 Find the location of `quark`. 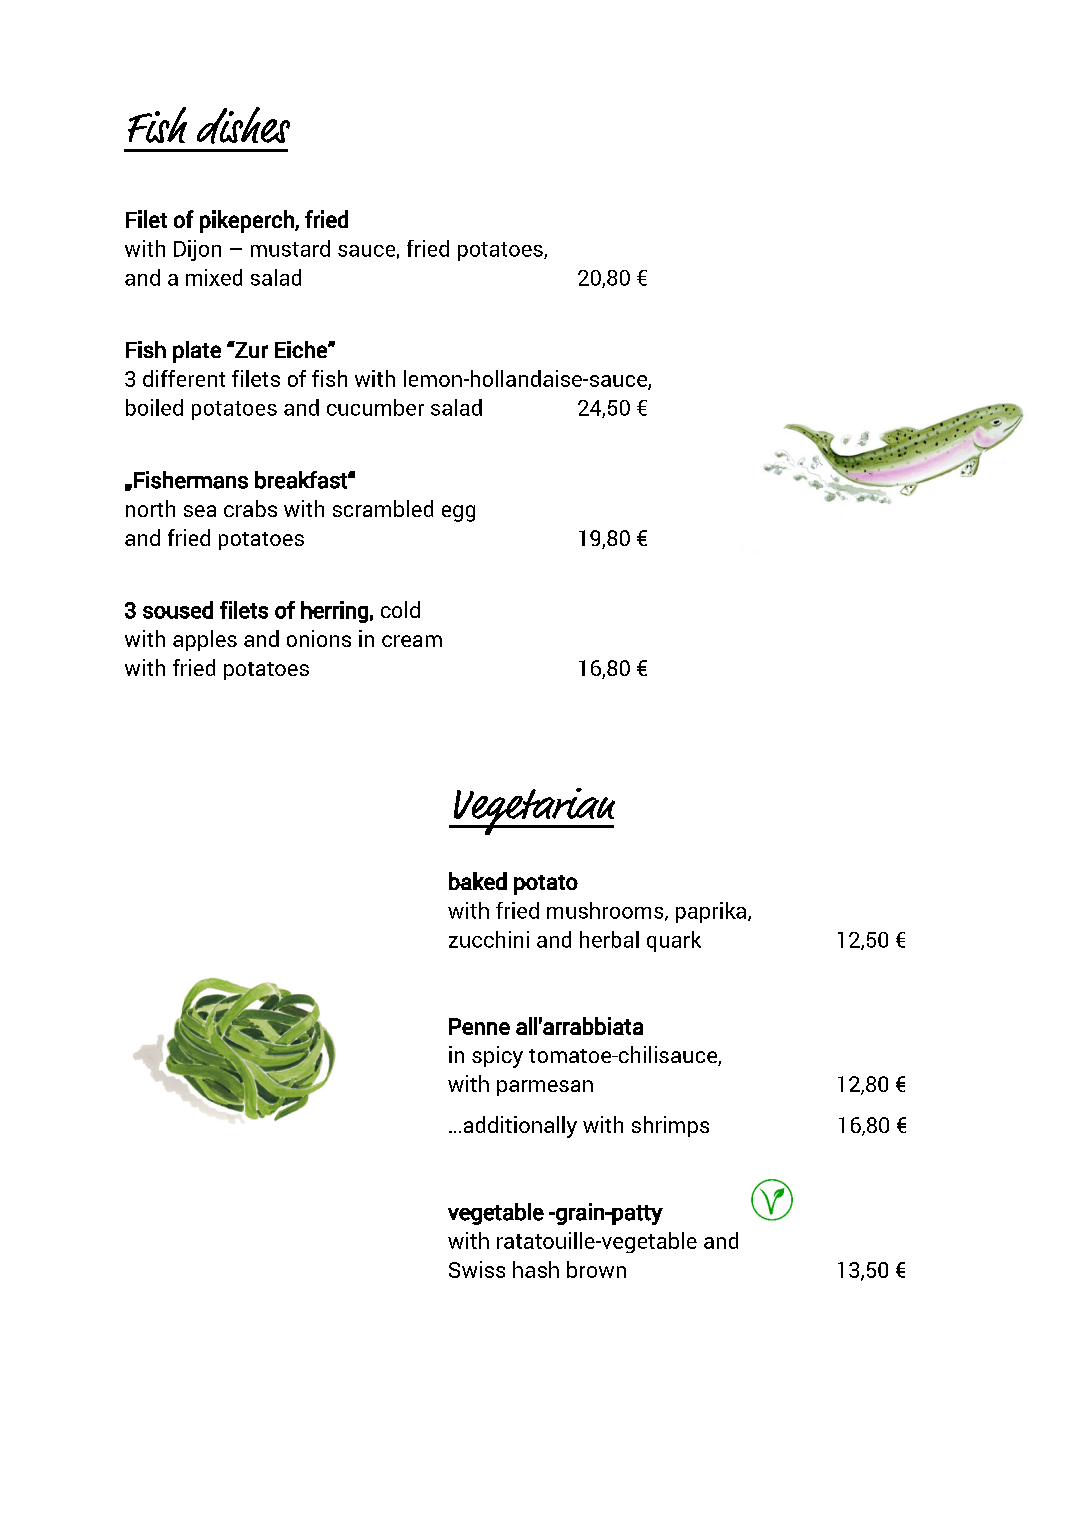

quark is located at coordinates (674, 941).
